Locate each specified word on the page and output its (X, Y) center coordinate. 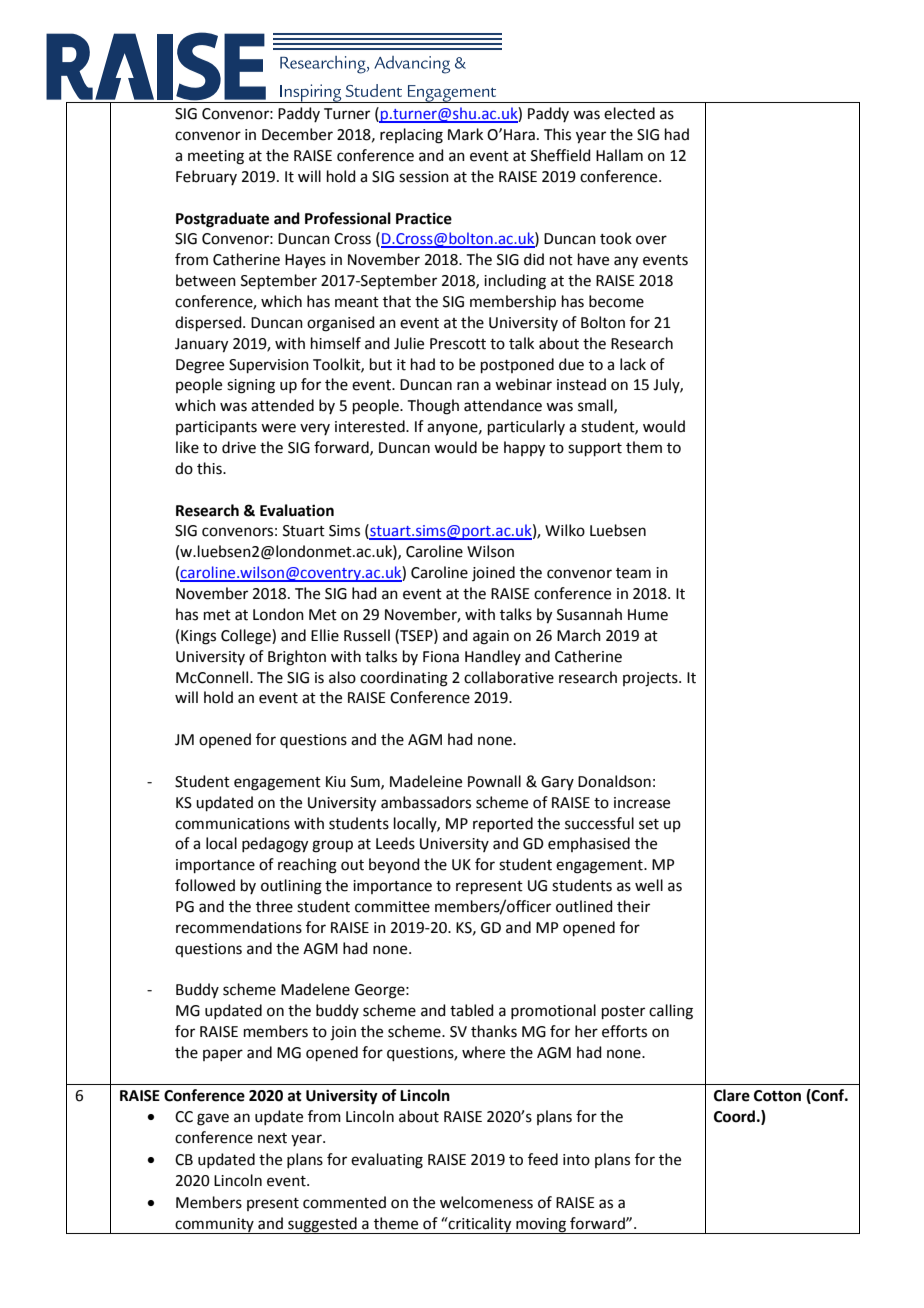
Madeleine (426, 781)
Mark (465, 134)
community (214, 1226)
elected (629, 113)
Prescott (458, 344)
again (491, 637)
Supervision (269, 366)
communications (232, 824)
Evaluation (297, 510)
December (297, 134)
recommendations (239, 927)
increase (642, 803)
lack (633, 364)
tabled (472, 1010)
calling (671, 1012)
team (633, 573)
